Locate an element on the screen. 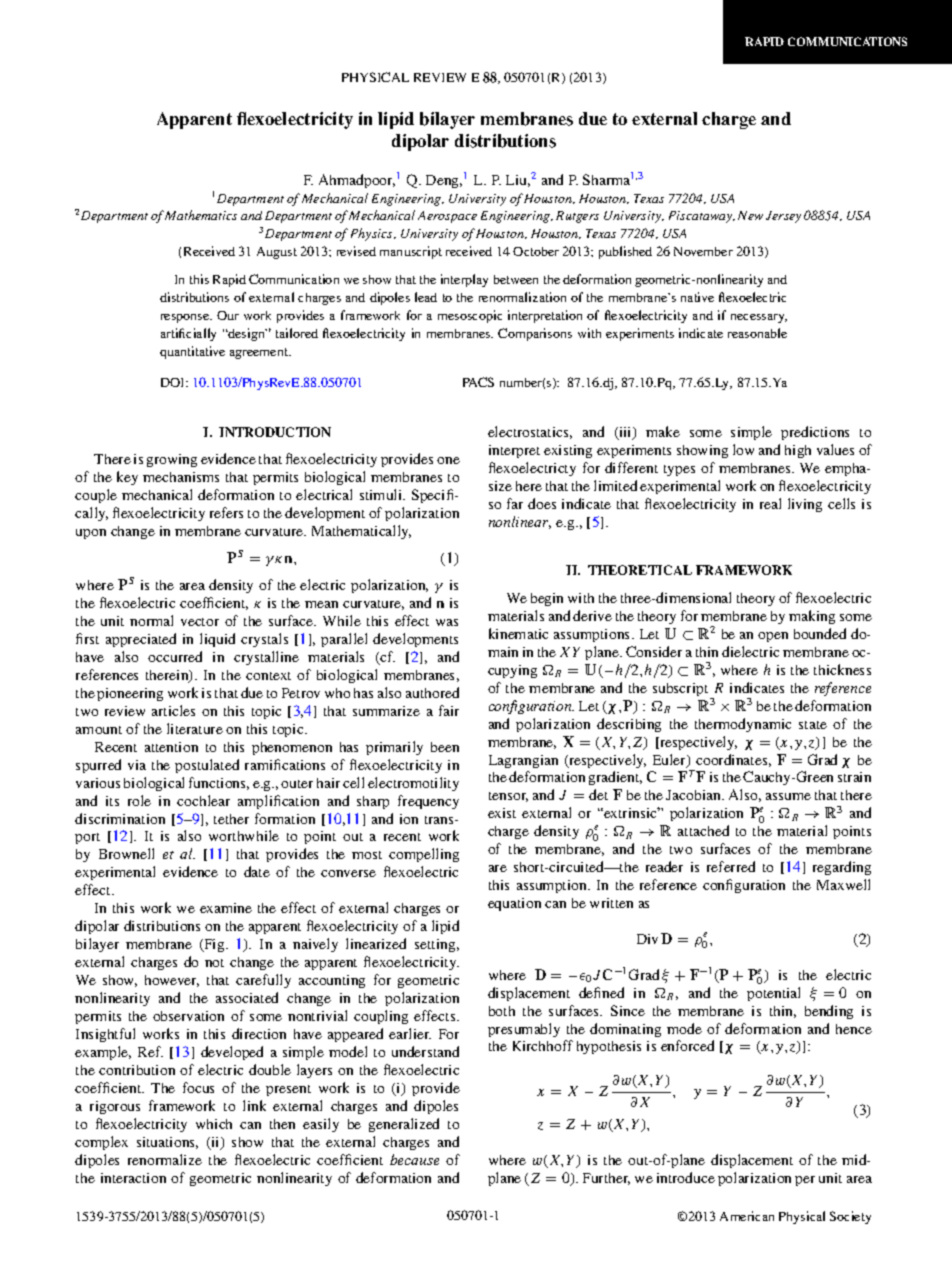 The image size is (952, 1270). New is located at coordinates (750, 215).
